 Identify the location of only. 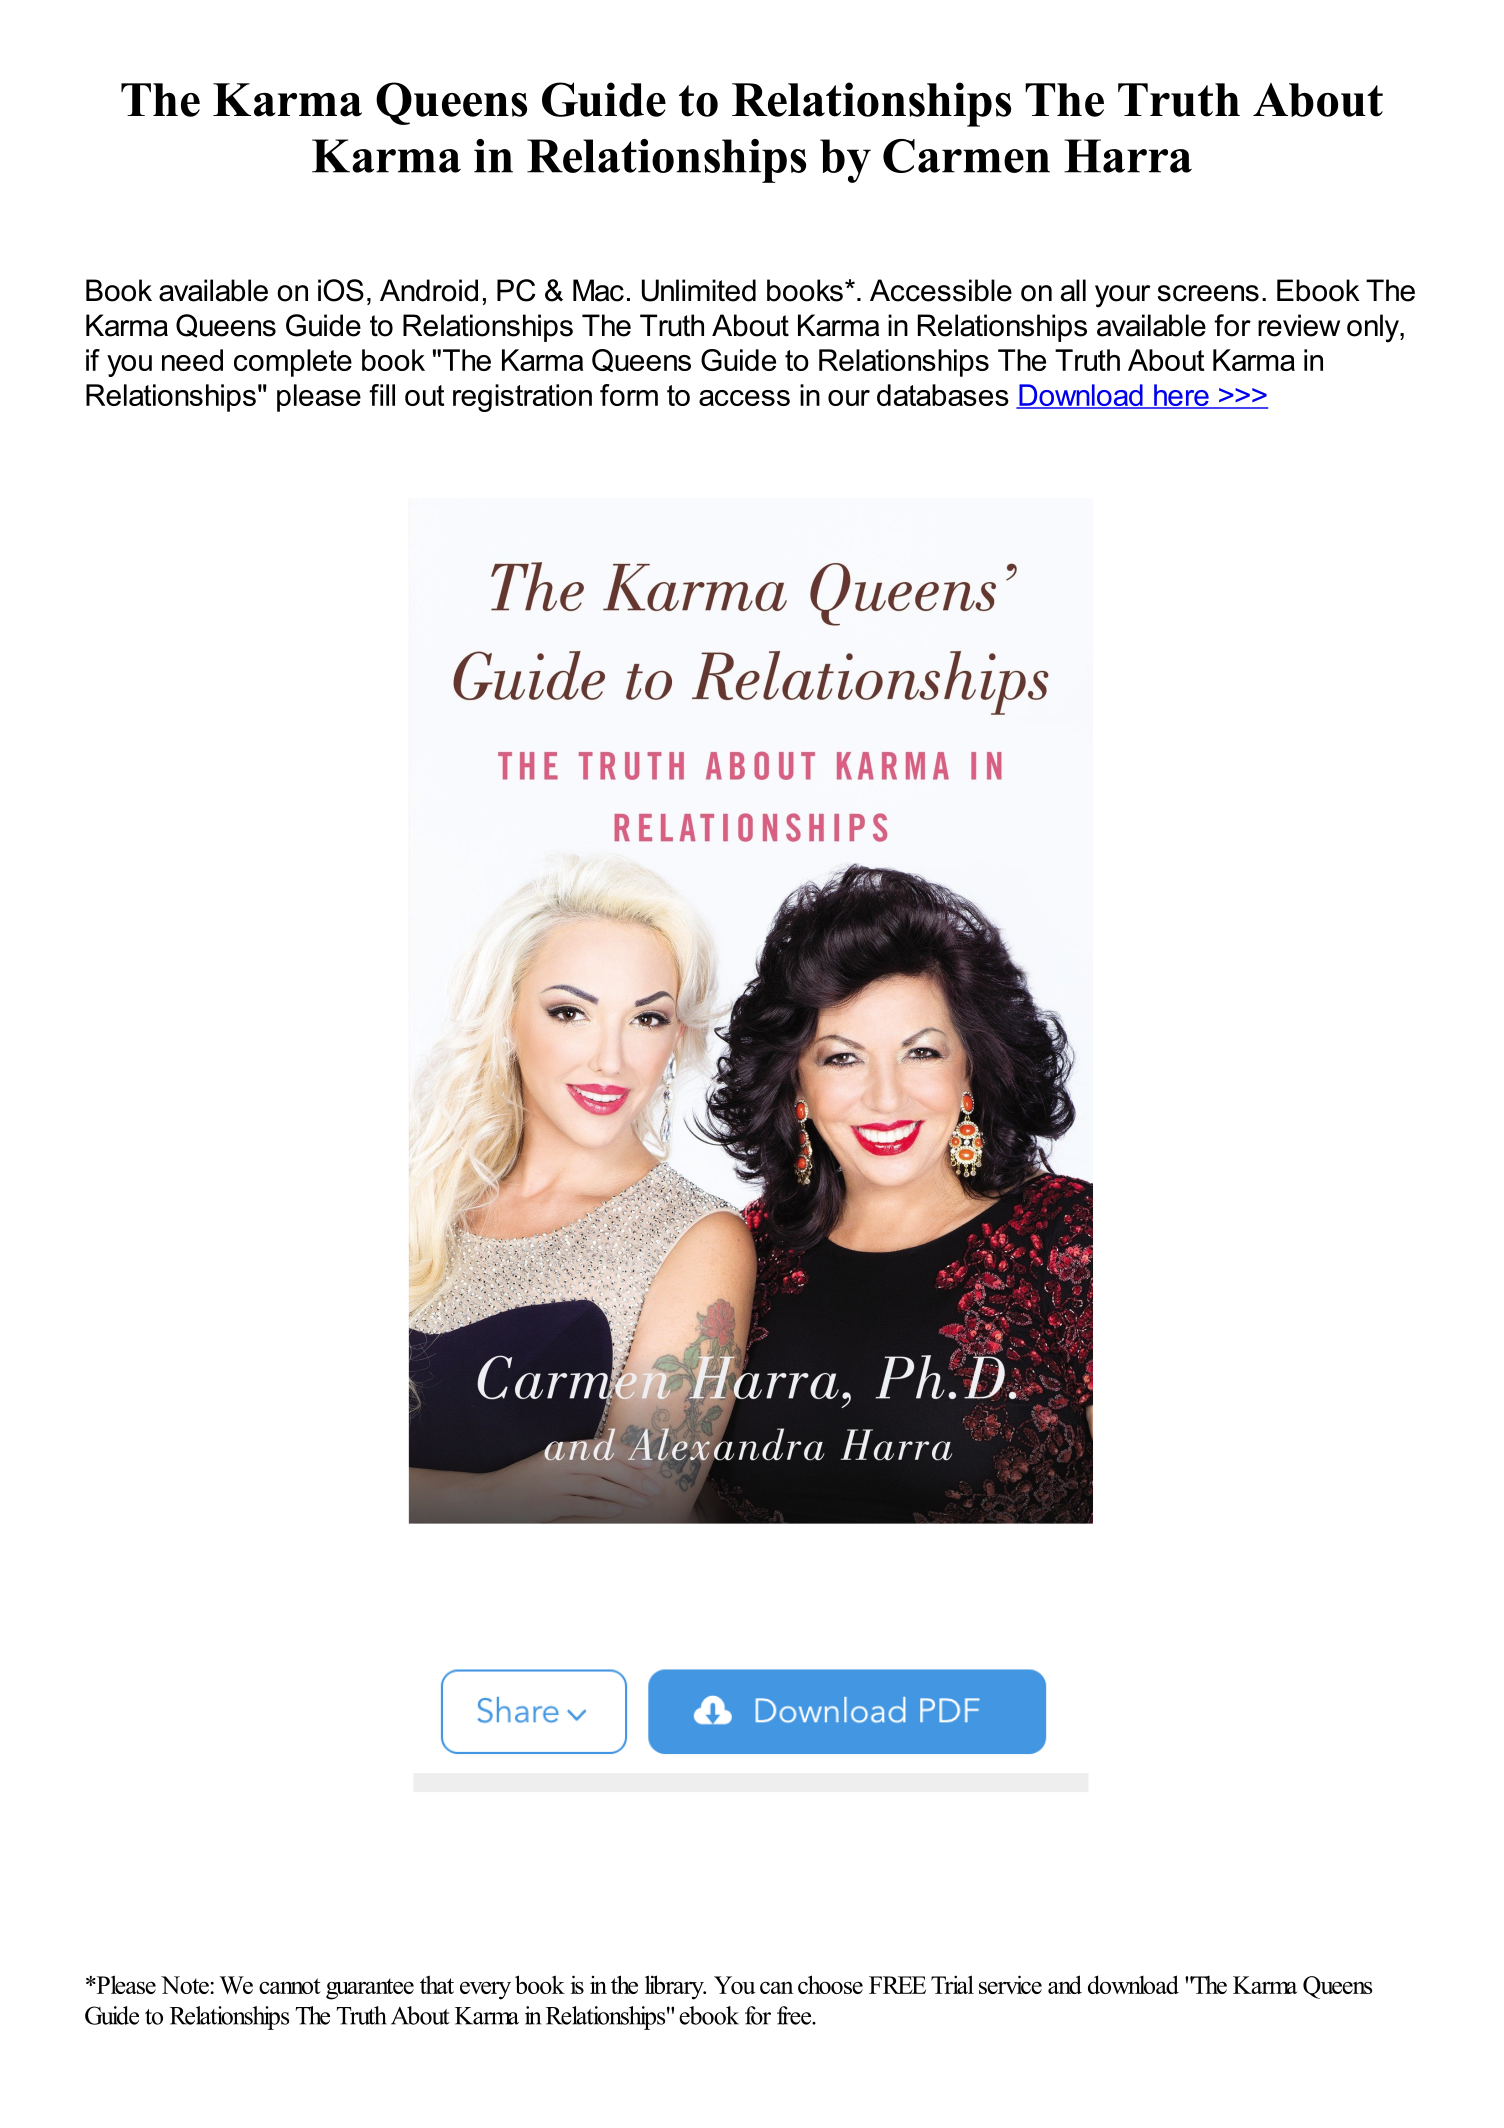
(1374, 328).
